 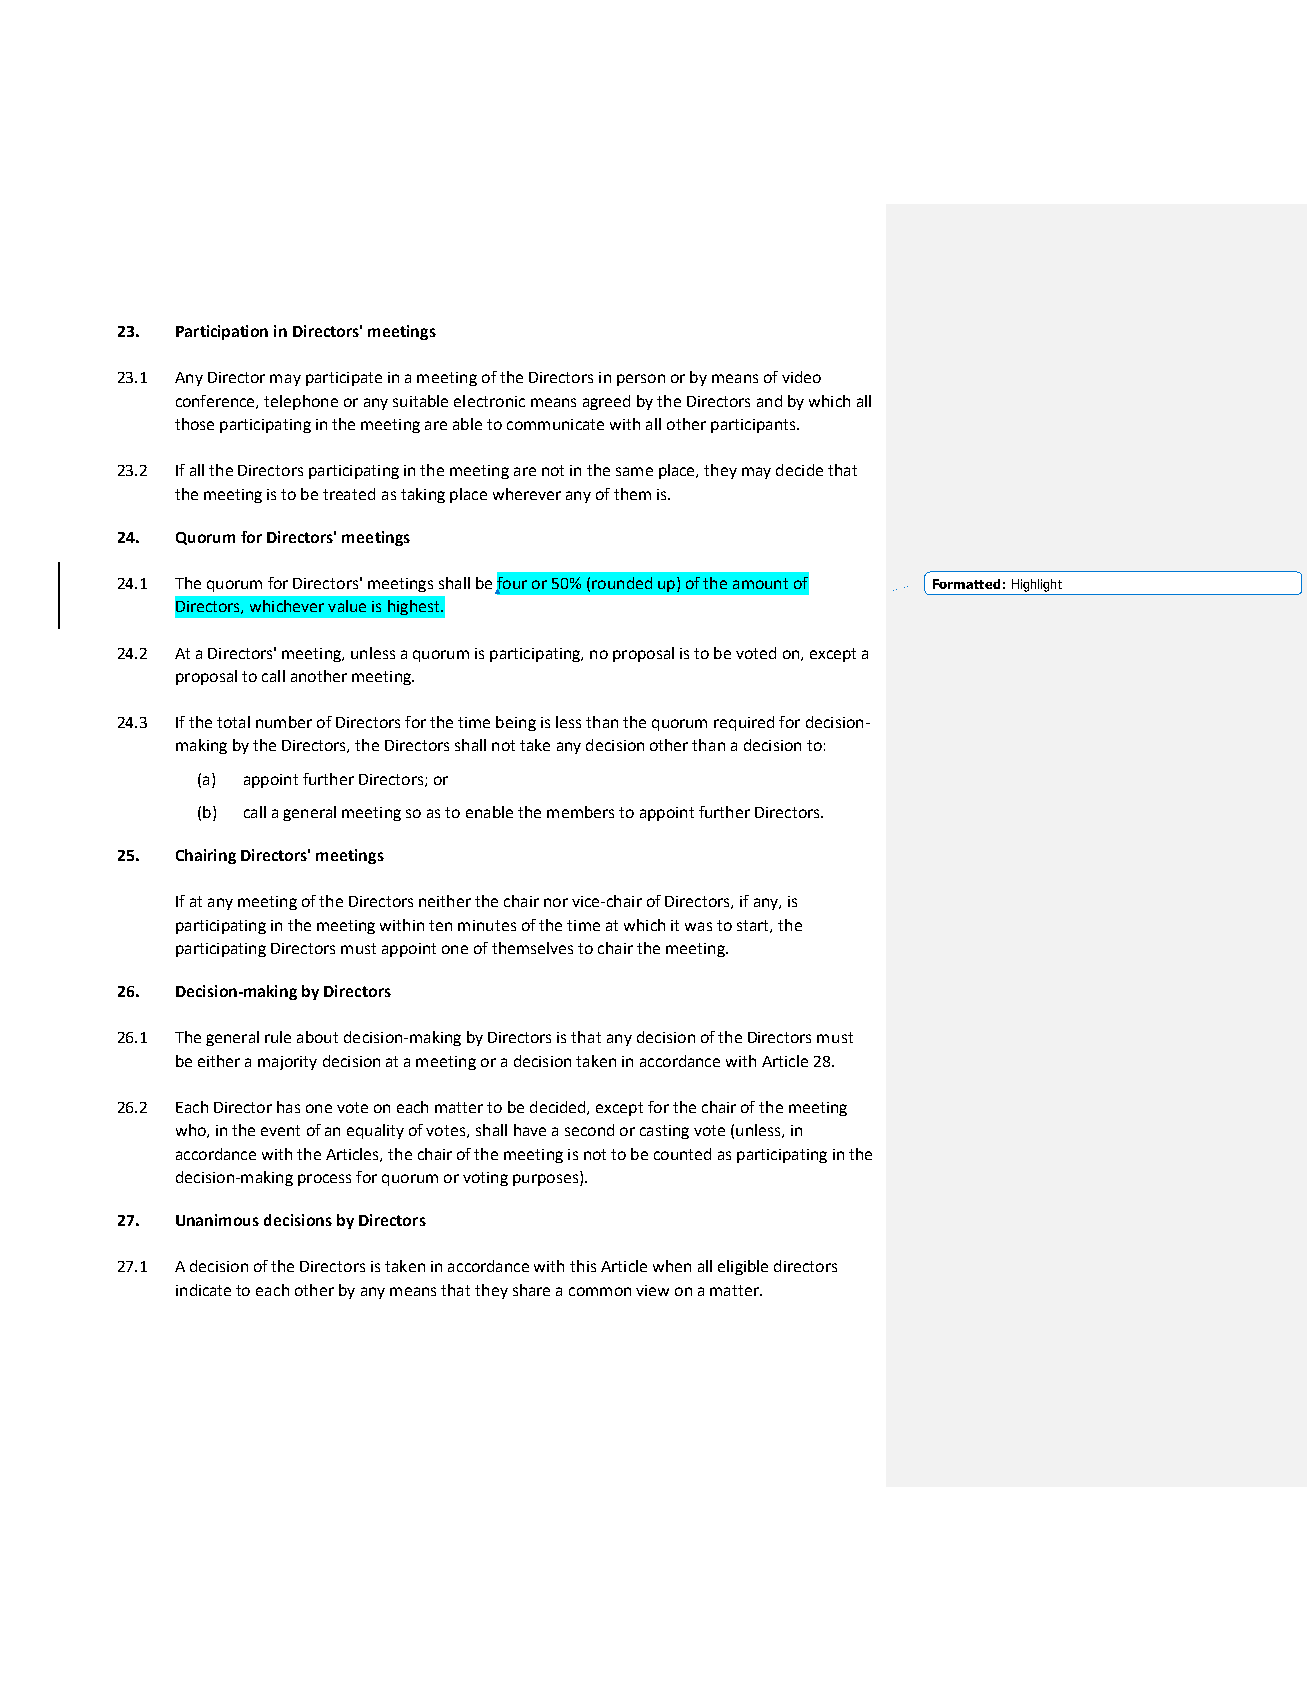 What do you see at coordinates (583, 1266) in the page?
I see `this` at bounding box center [583, 1266].
